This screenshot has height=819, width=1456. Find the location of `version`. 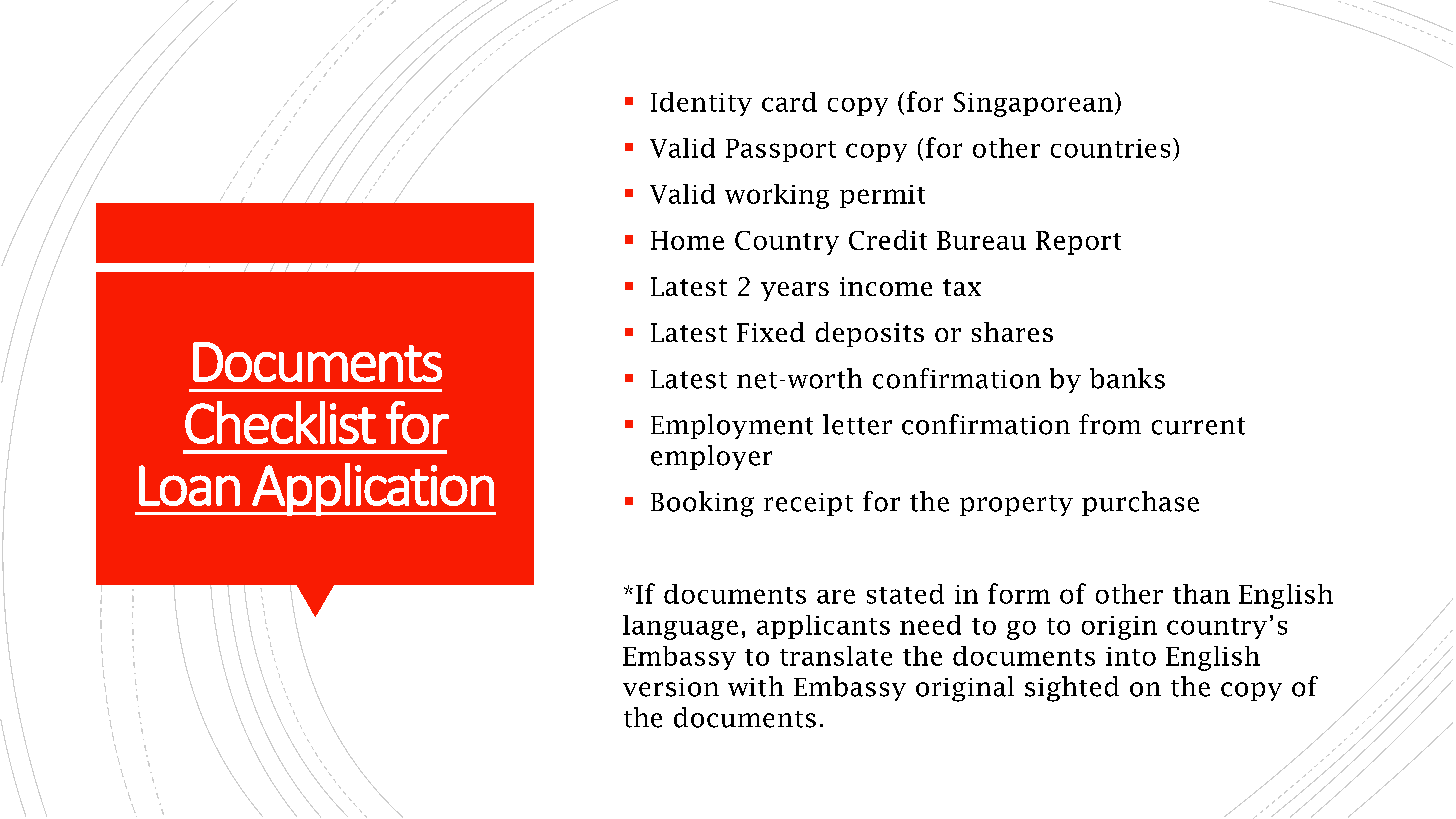

version is located at coordinates (671, 687).
